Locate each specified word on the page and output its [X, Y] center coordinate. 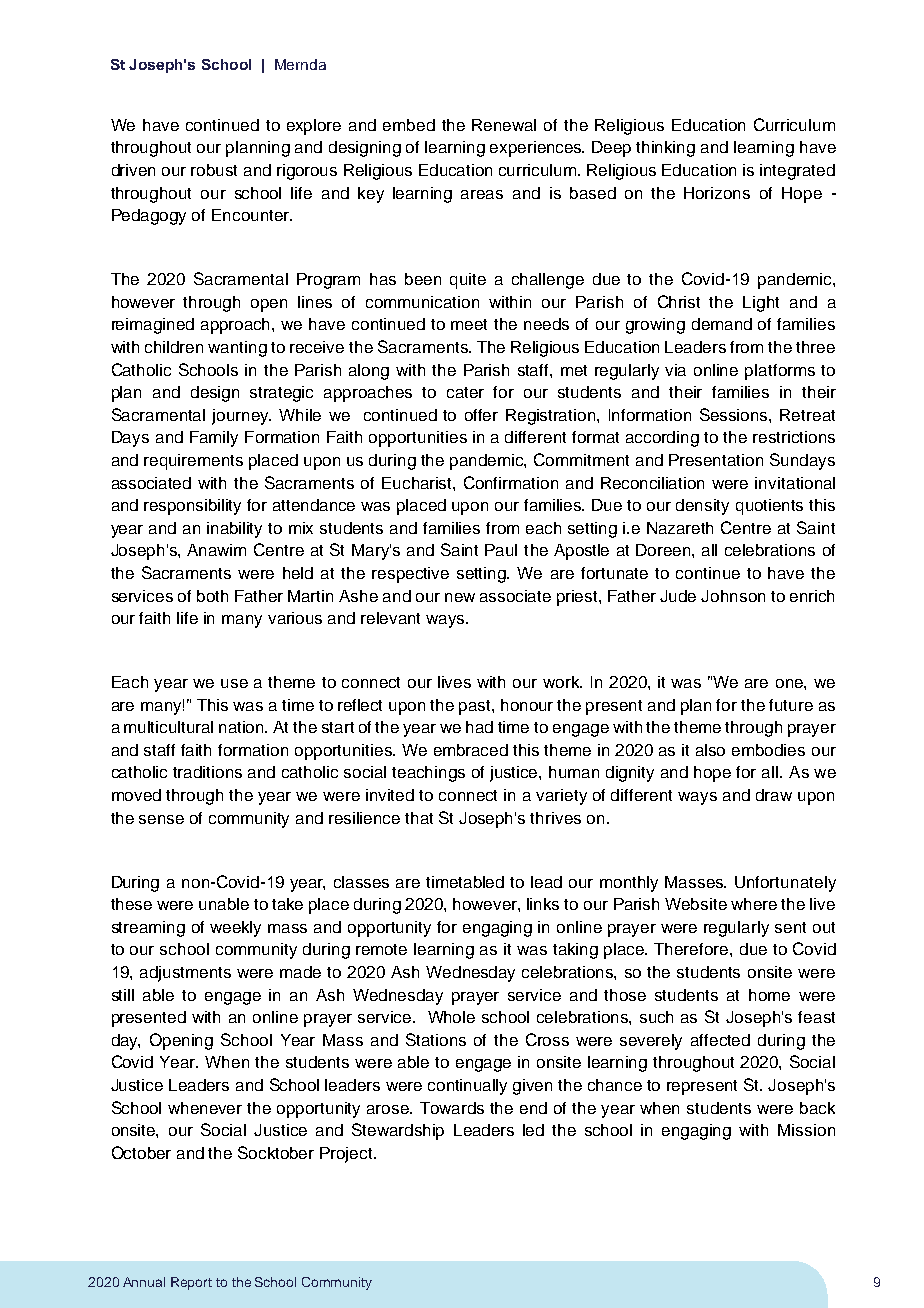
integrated [797, 172]
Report [191, 1283]
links [543, 904]
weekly [235, 929]
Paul [501, 550]
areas [482, 194]
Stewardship [398, 1131]
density [702, 507]
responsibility [192, 507]
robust [214, 170]
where [754, 904]
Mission [806, 1130]
